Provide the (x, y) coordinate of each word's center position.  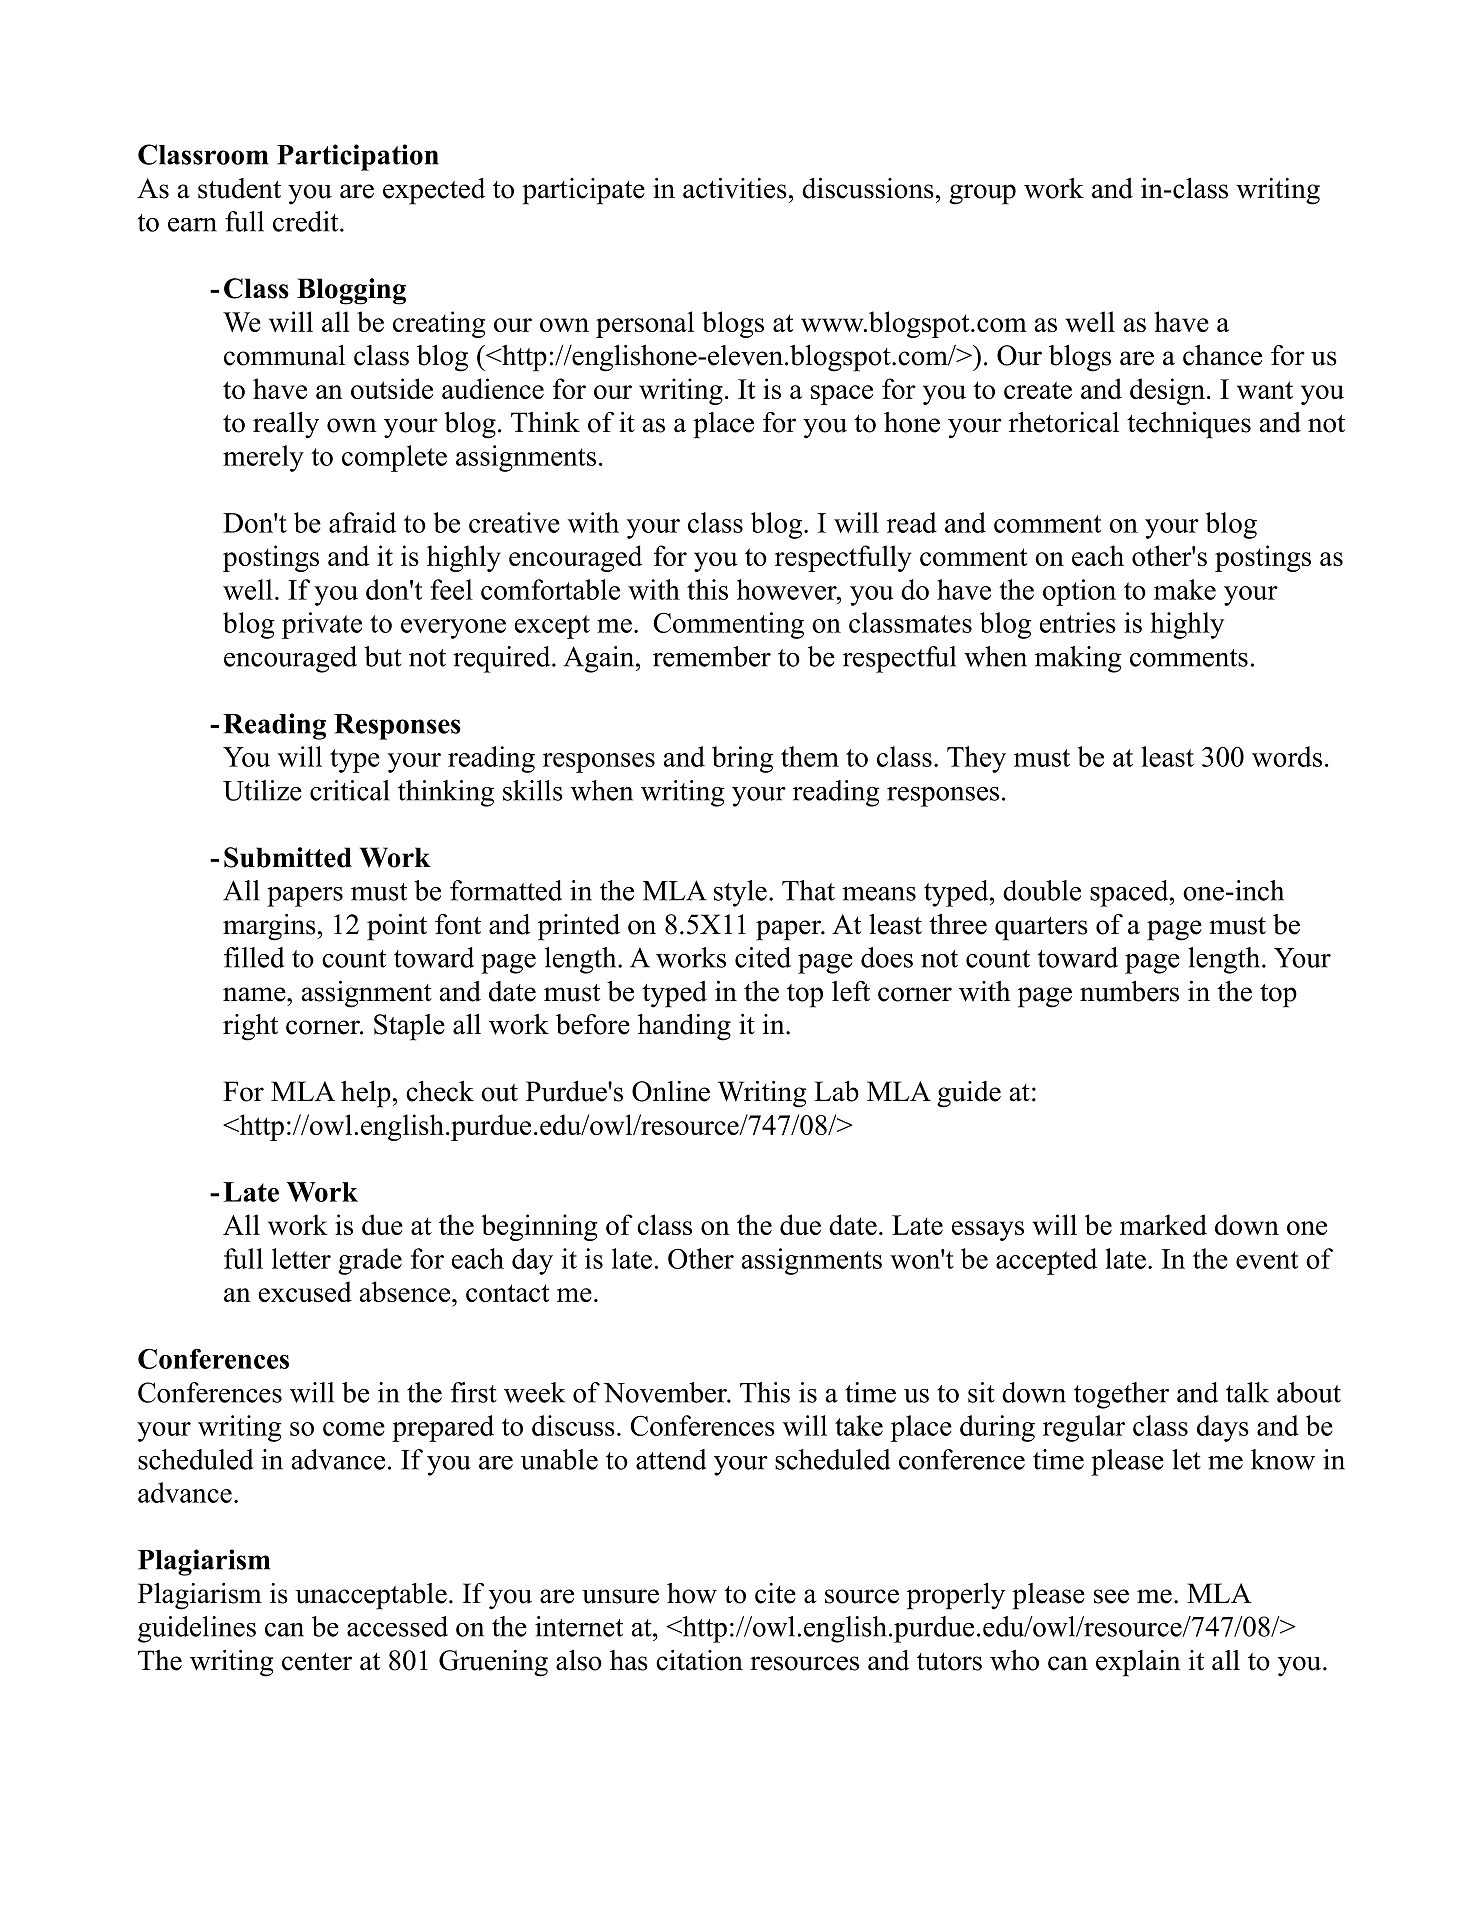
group (982, 194)
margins (269, 927)
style (740, 893)
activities (735, 188)
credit (307, 221)
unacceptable (371, 1596)
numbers (1129, 991)
